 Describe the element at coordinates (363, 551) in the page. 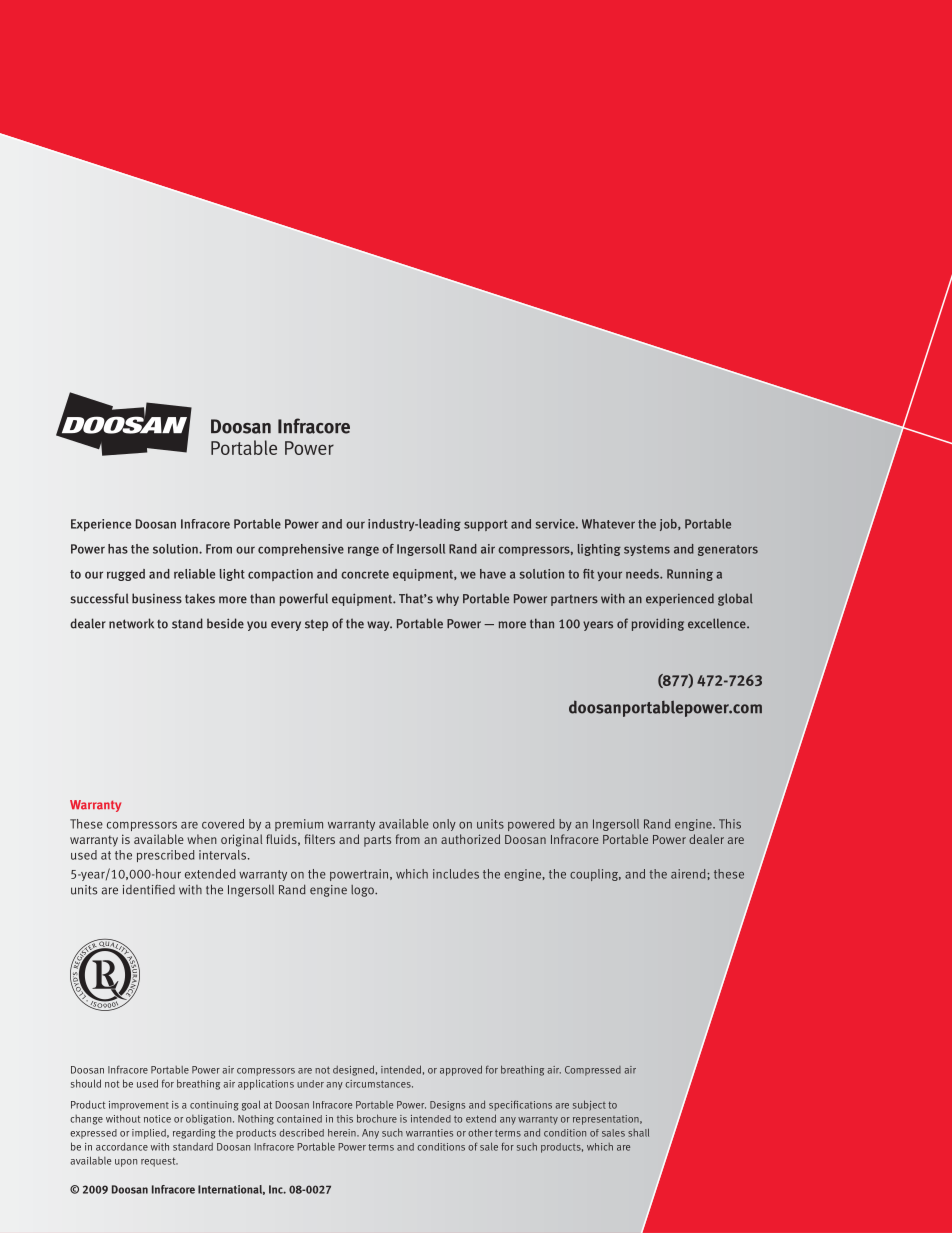

I see `range` at that location.
